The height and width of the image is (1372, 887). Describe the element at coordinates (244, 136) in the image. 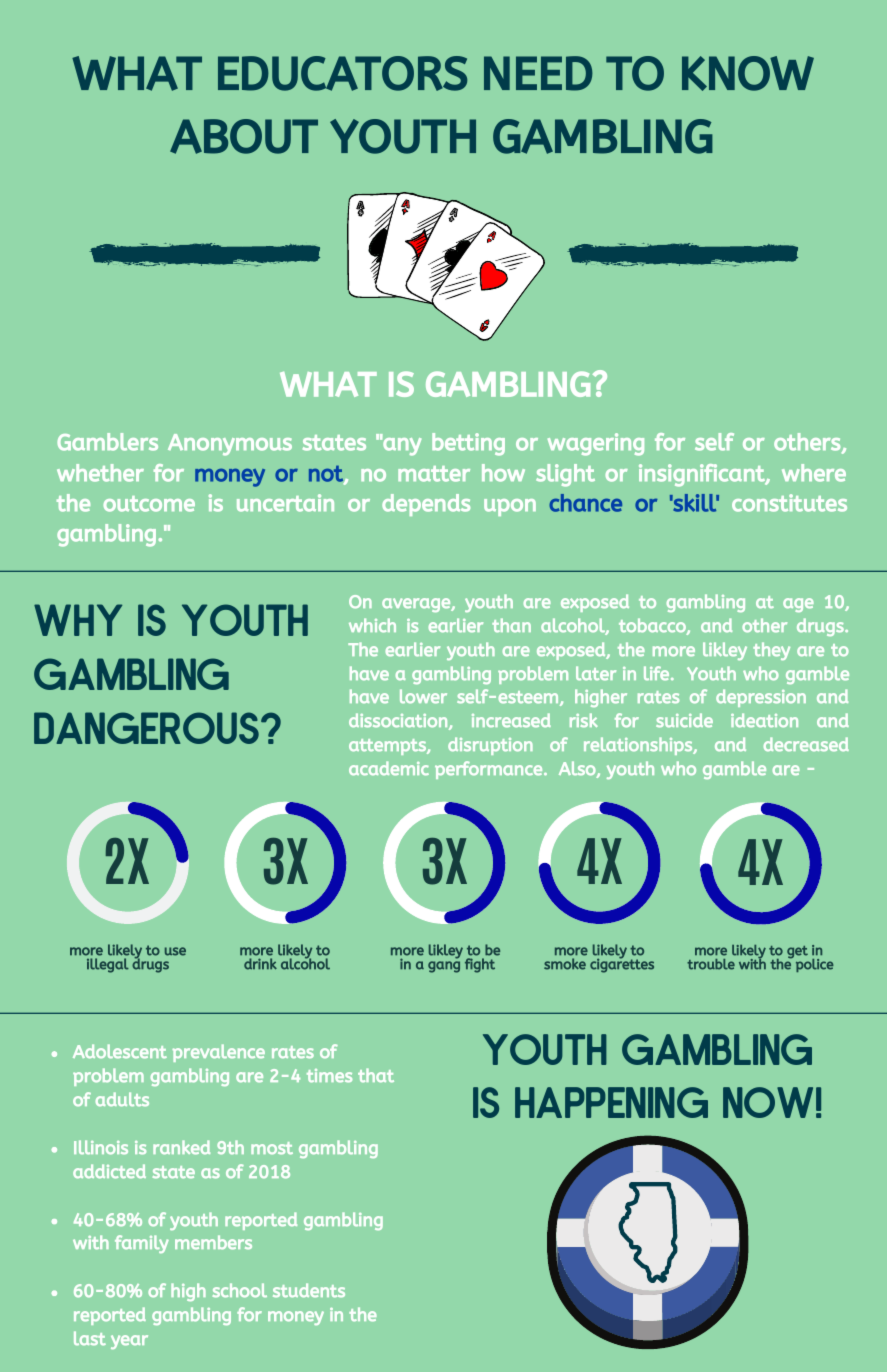

I see `ABOUT` at that location.
